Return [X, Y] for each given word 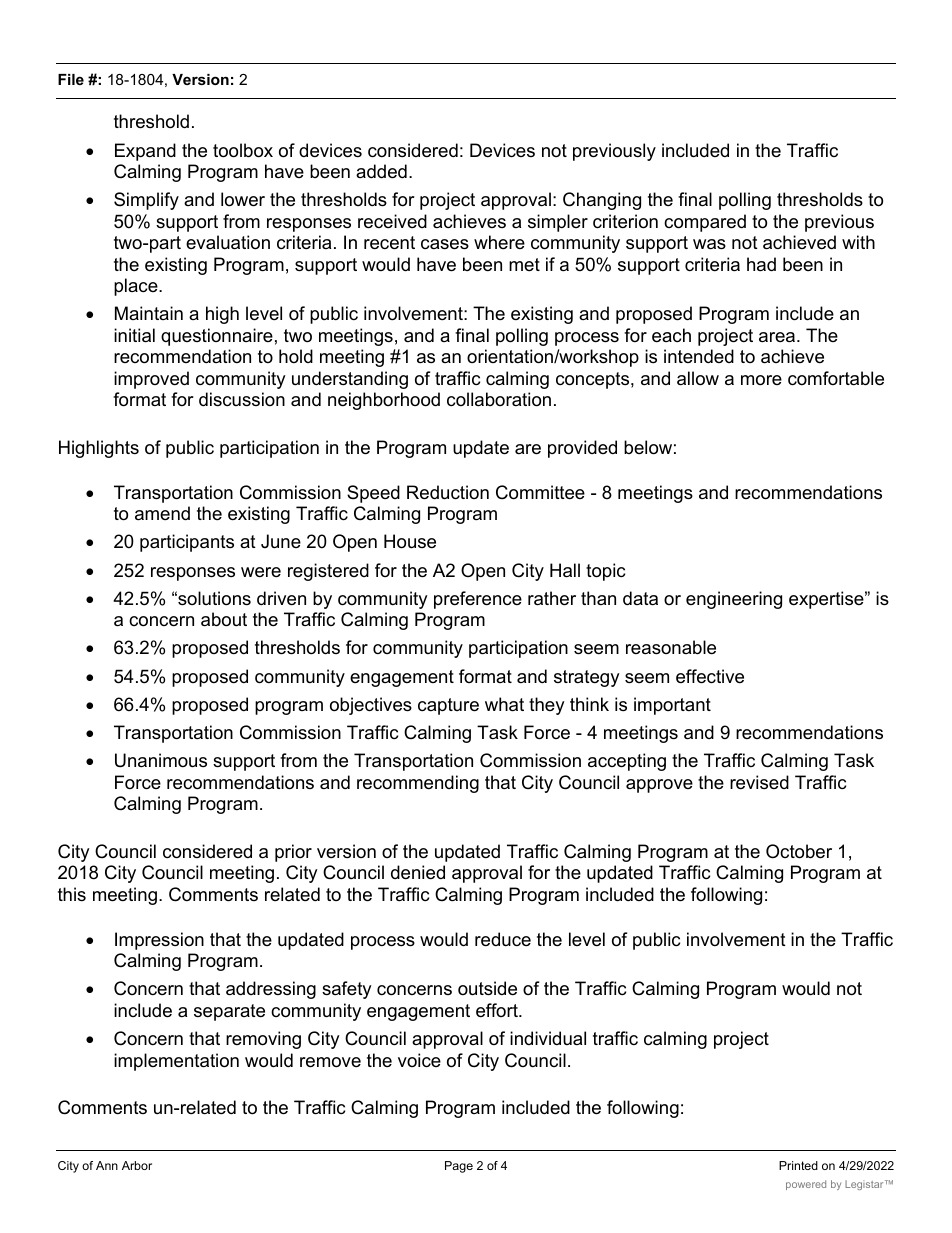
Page [459, 1167]
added [381, 171]
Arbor [137, 1165]
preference [478, 600]
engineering [734, 600]
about [224, 619]
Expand [145, 152]
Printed [798, 1165]
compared [705, 223]
